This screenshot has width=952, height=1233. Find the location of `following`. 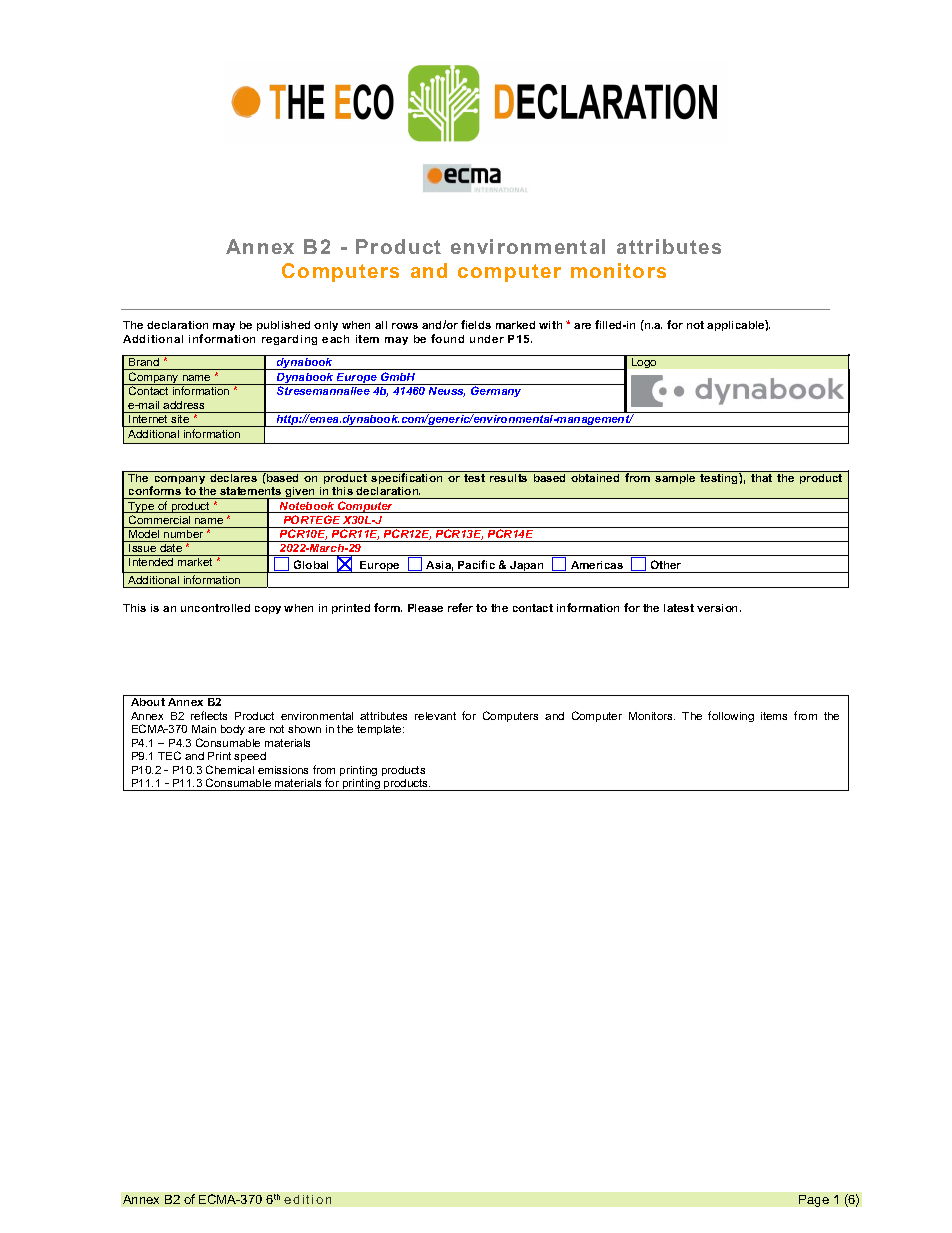

following is located at coordinates (731, 716).
